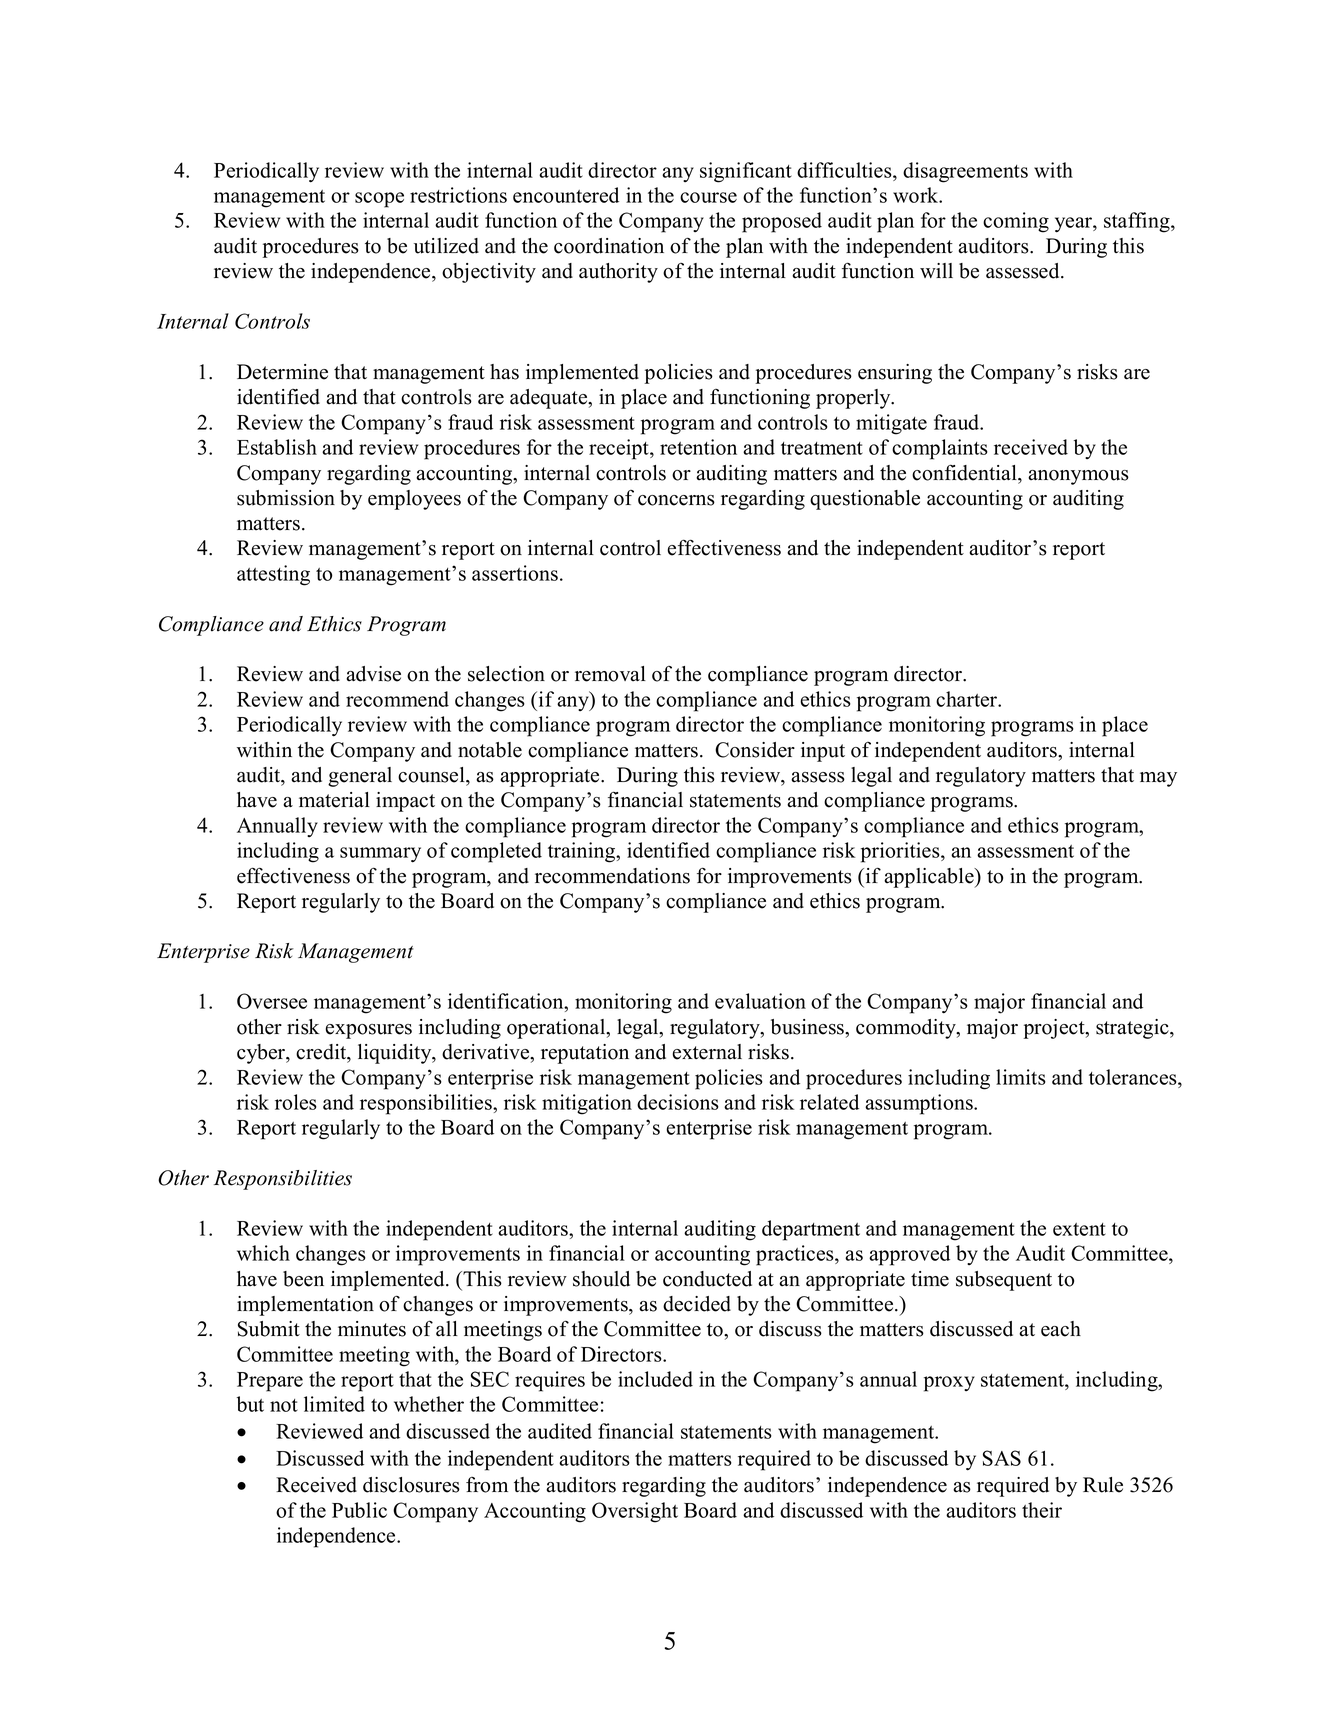  What do you see at coordinates (1158, 779) in the screenshot?
I see `may` at bounding box center [1158, 779].
